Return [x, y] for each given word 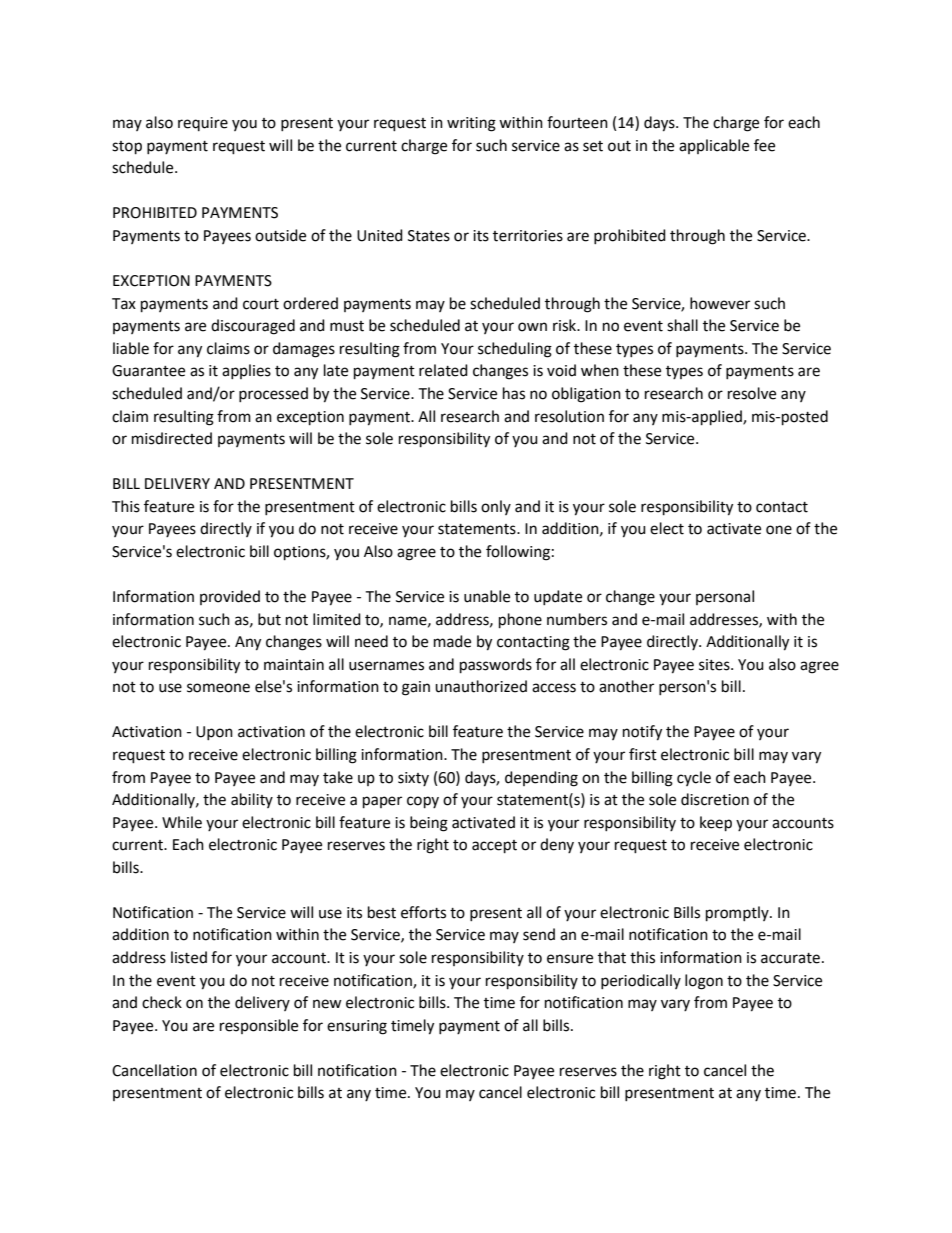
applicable [714, 146]
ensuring [357, 1027]
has [514, 393]
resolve [752, 393]
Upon [214, 733]
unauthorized [481, 686]
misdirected [172, 438]
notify [642, 733]
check [162, 1002]
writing [471, 124]
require [203, 124]
